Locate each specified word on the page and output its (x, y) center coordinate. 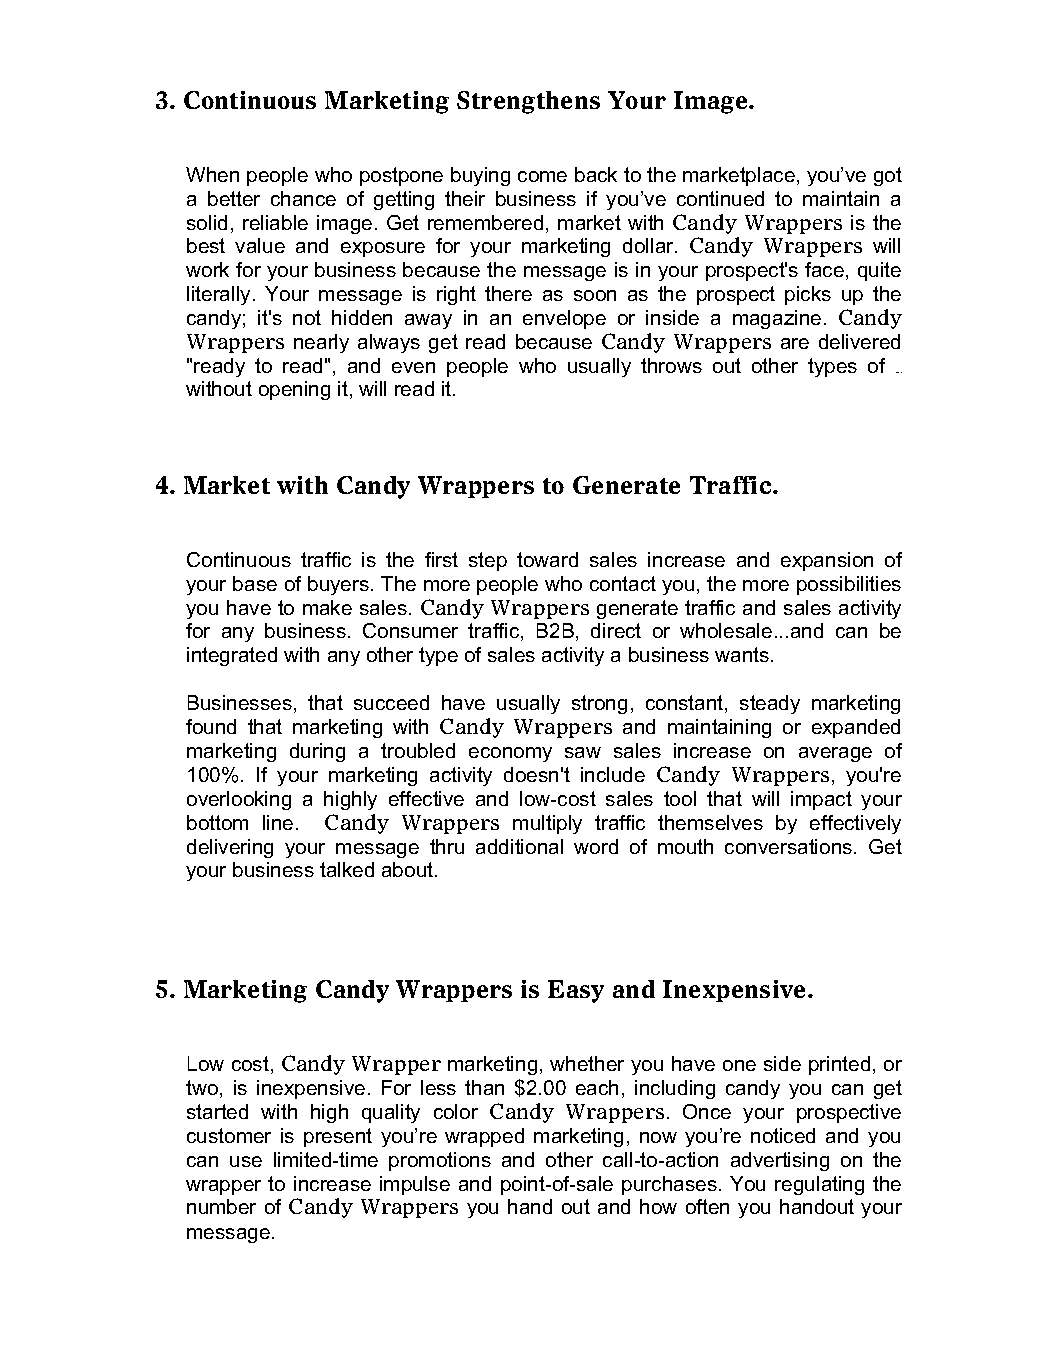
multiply (547, 824)
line (278, 822)
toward (547, 559)
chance (303, 198)
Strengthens (528, 102)
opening (294, 390)
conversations (790, 846)
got (888, 176)
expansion (827, 561)
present (338, 1137)
